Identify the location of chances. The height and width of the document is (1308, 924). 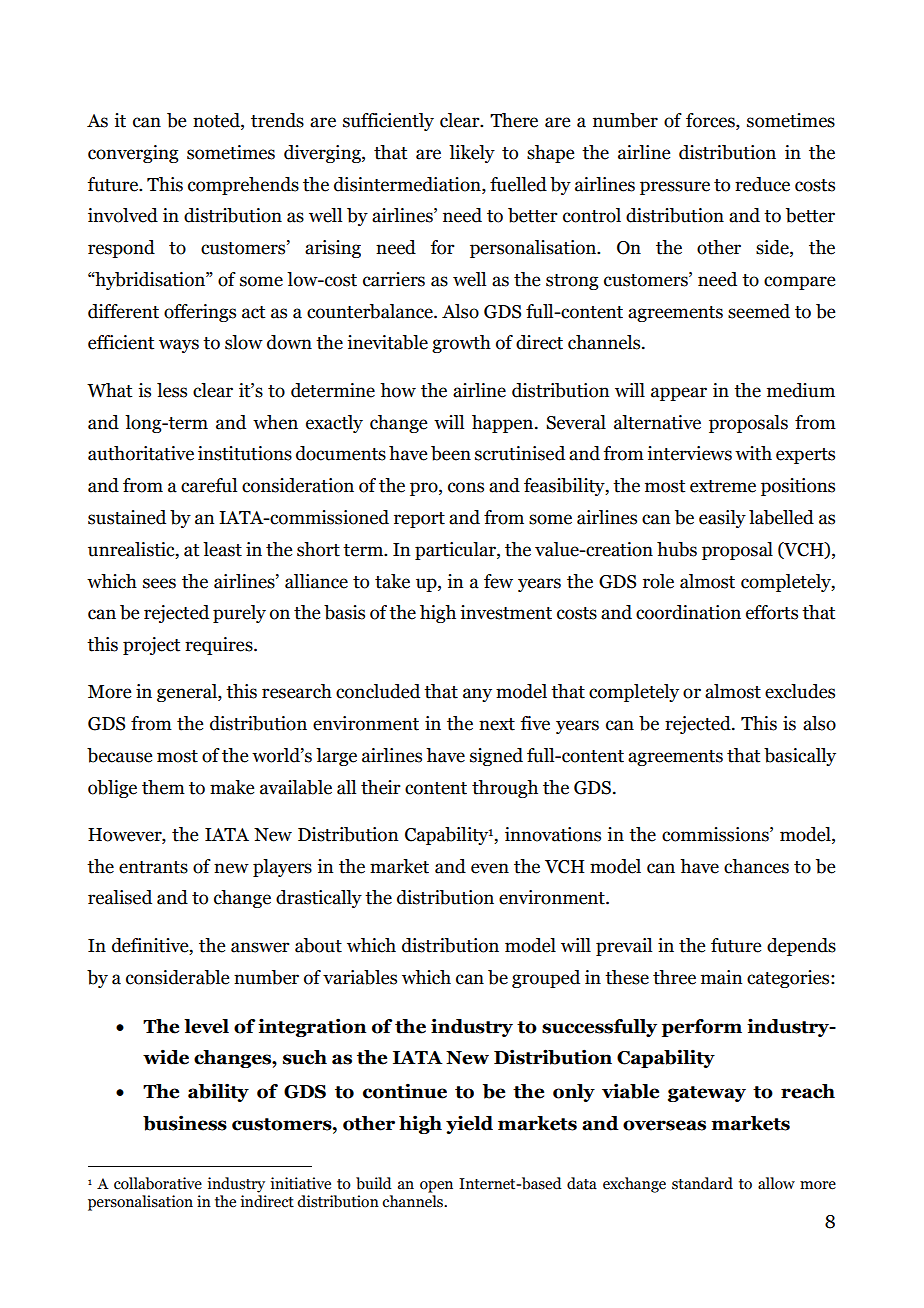
(756, 866).
